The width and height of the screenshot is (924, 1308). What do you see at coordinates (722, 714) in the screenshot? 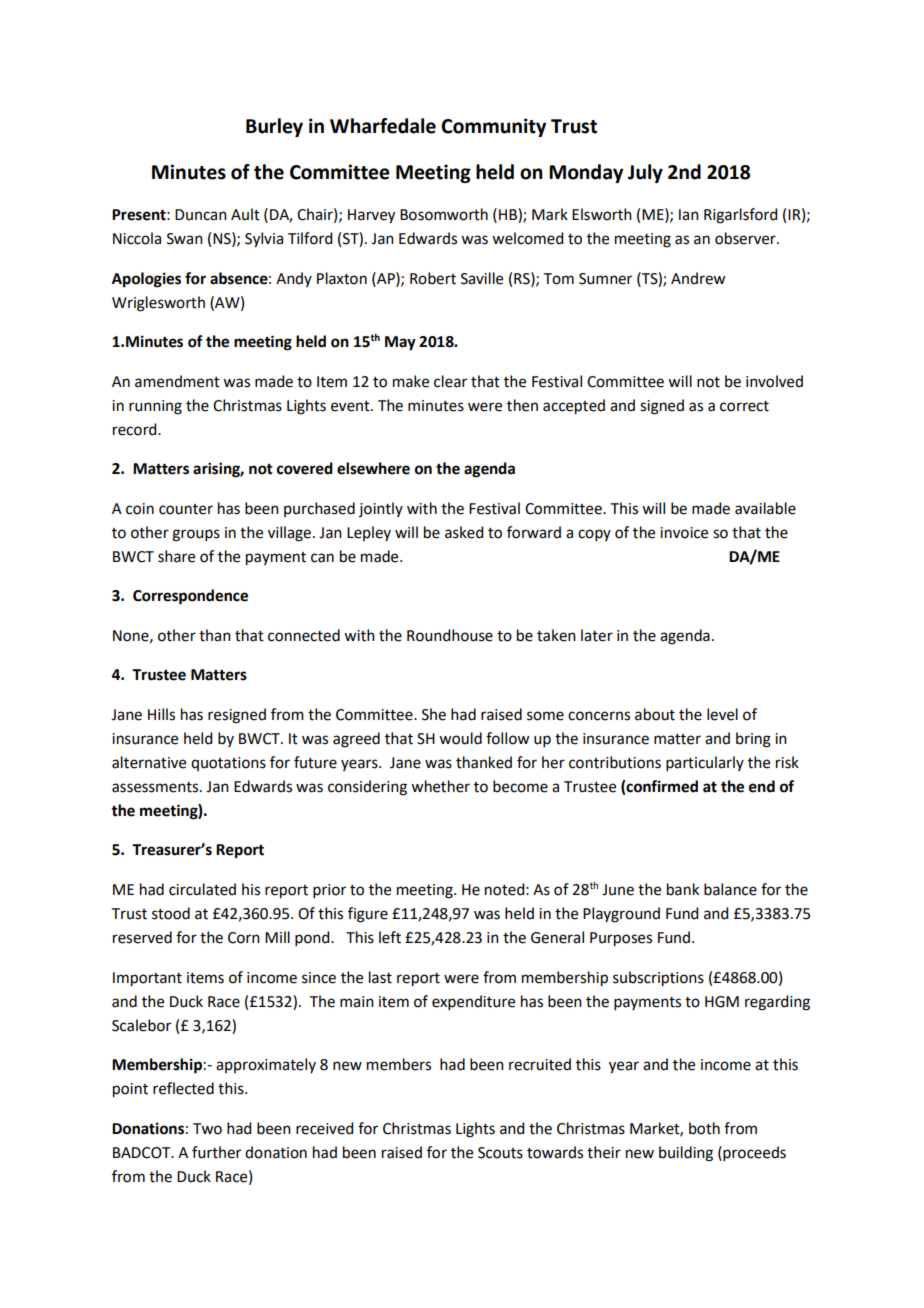
I see `level` at bounding box center [722, 714].
